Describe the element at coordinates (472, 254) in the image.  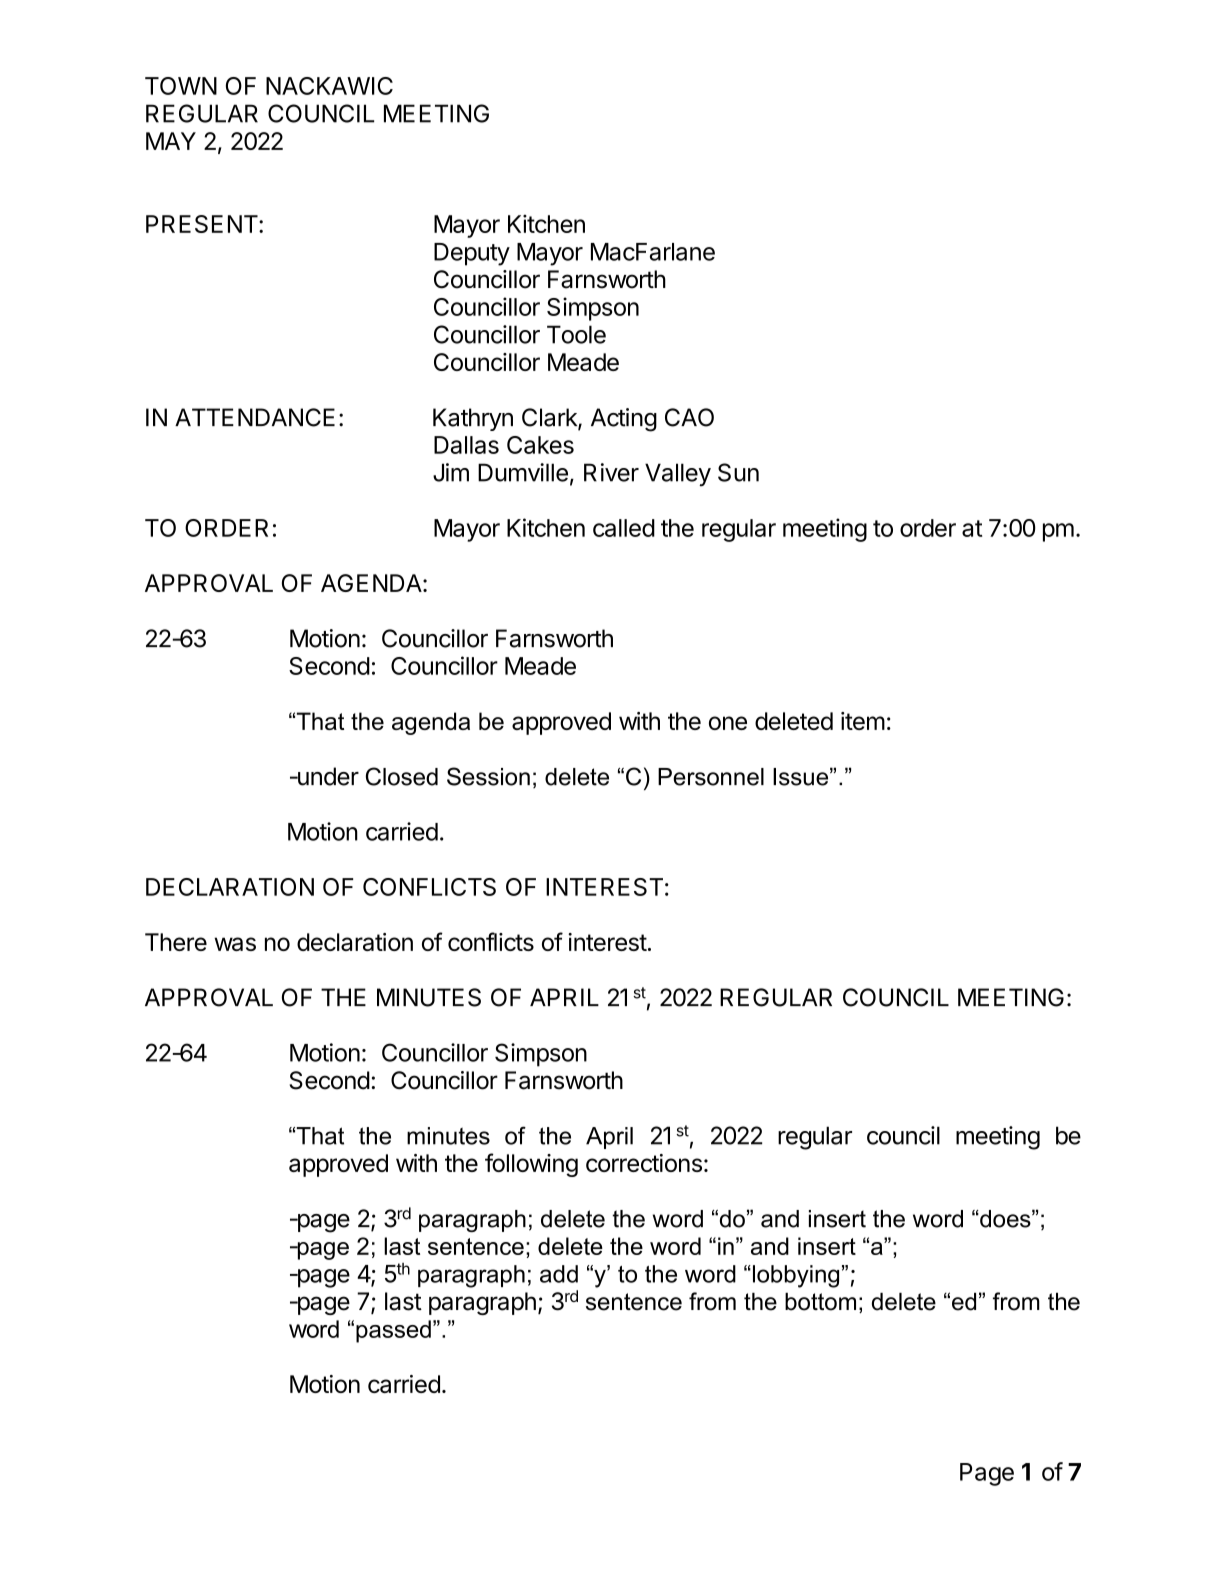
I see `Deputy` at that location.
